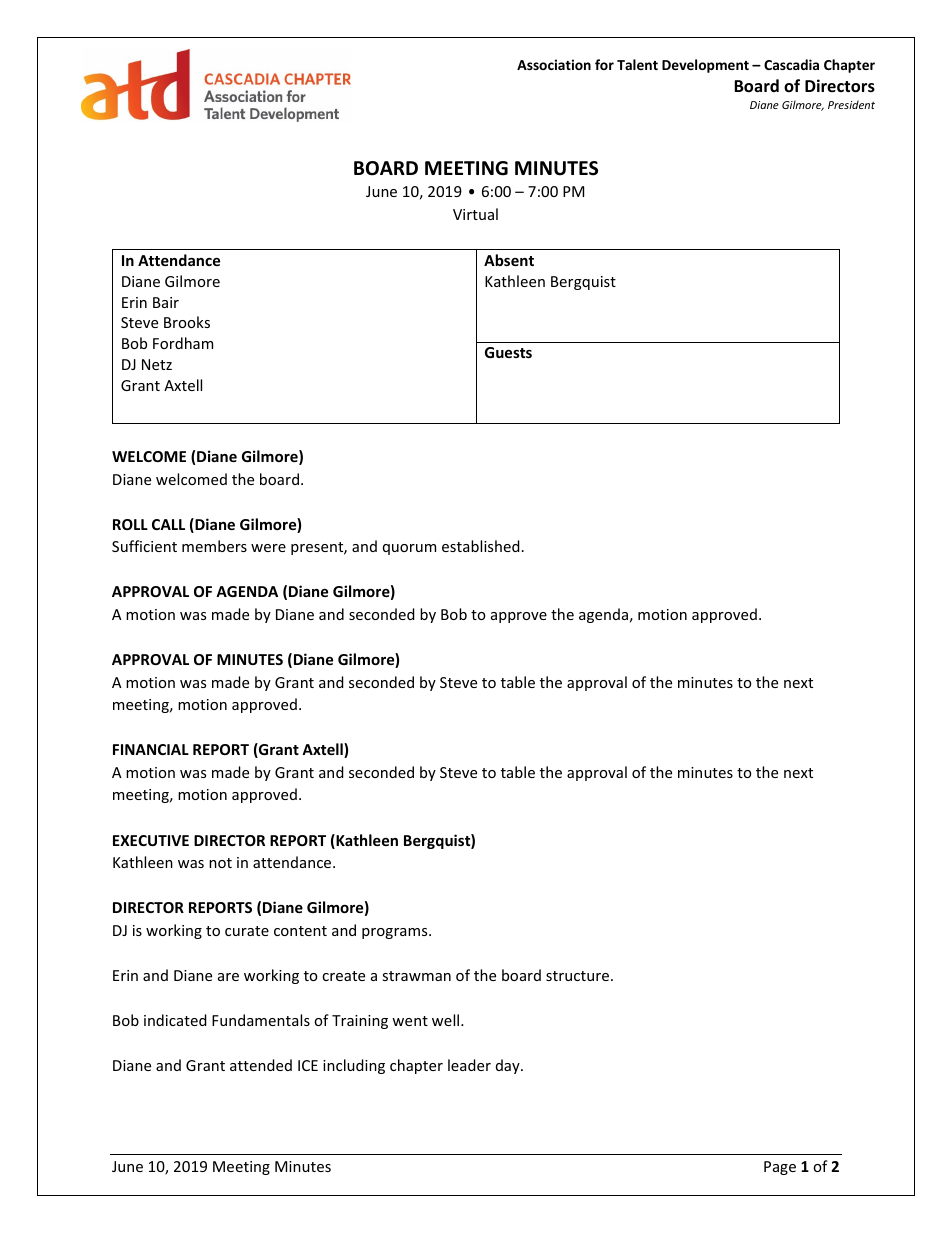  What do you see at coordinates (396, 933) in the screenshot?
I see `programs` at bounding box center [396, 933].
